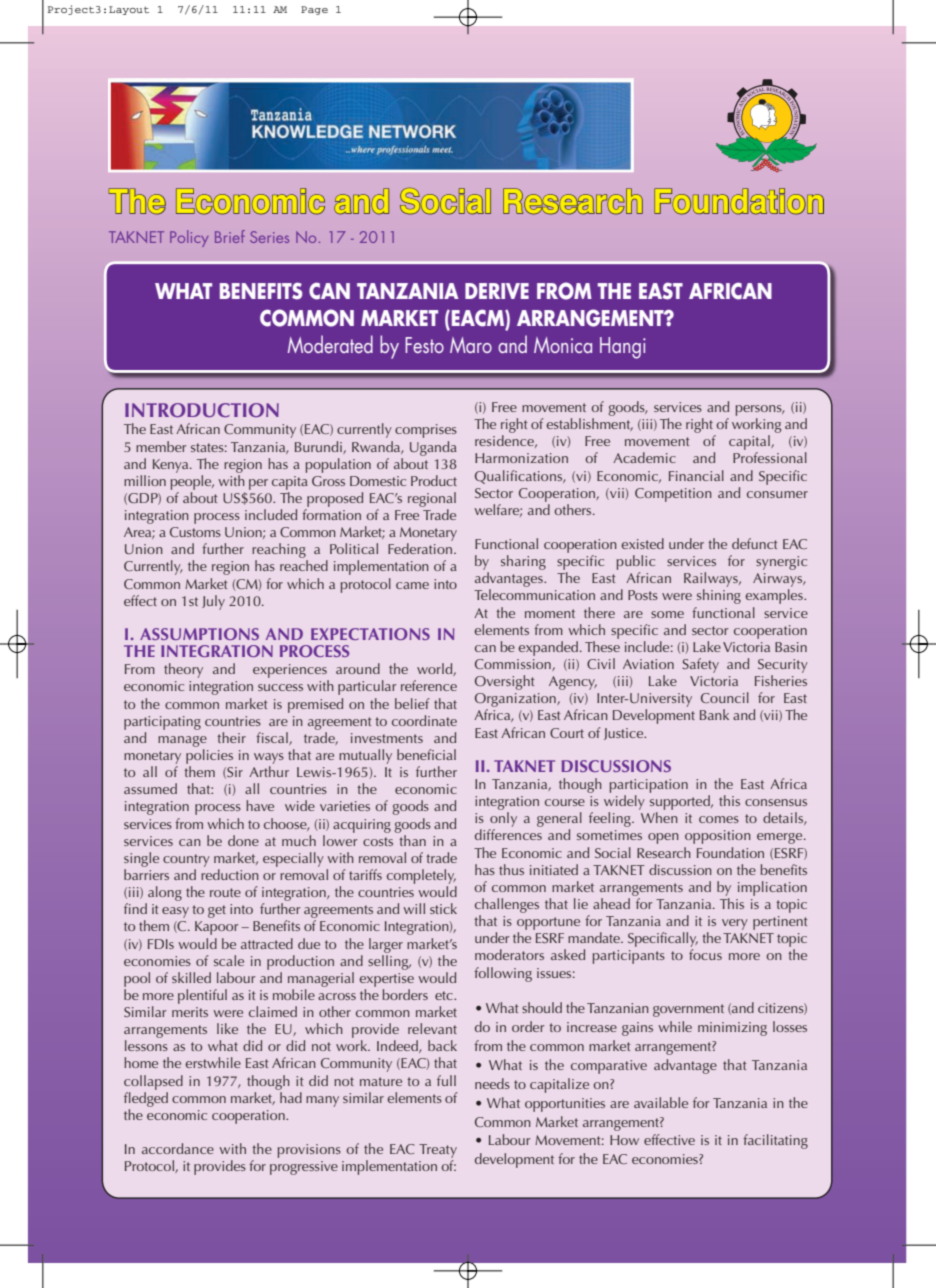 This image has width=936, height=1288. Describe the element at coordinates (497, 291) in the image. I see `DERIVE` at that location.
